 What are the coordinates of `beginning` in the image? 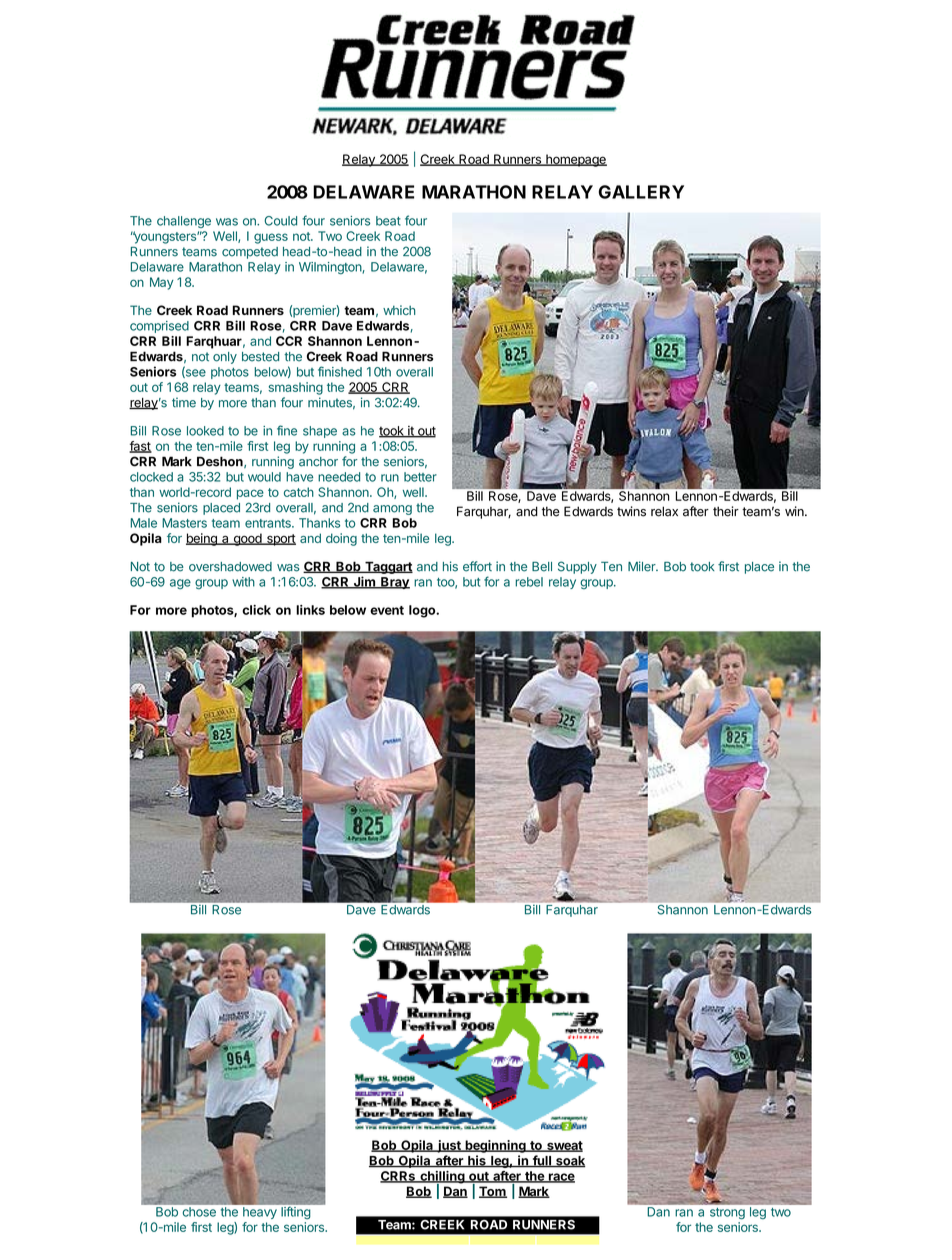 It's located at (495, 1146).
